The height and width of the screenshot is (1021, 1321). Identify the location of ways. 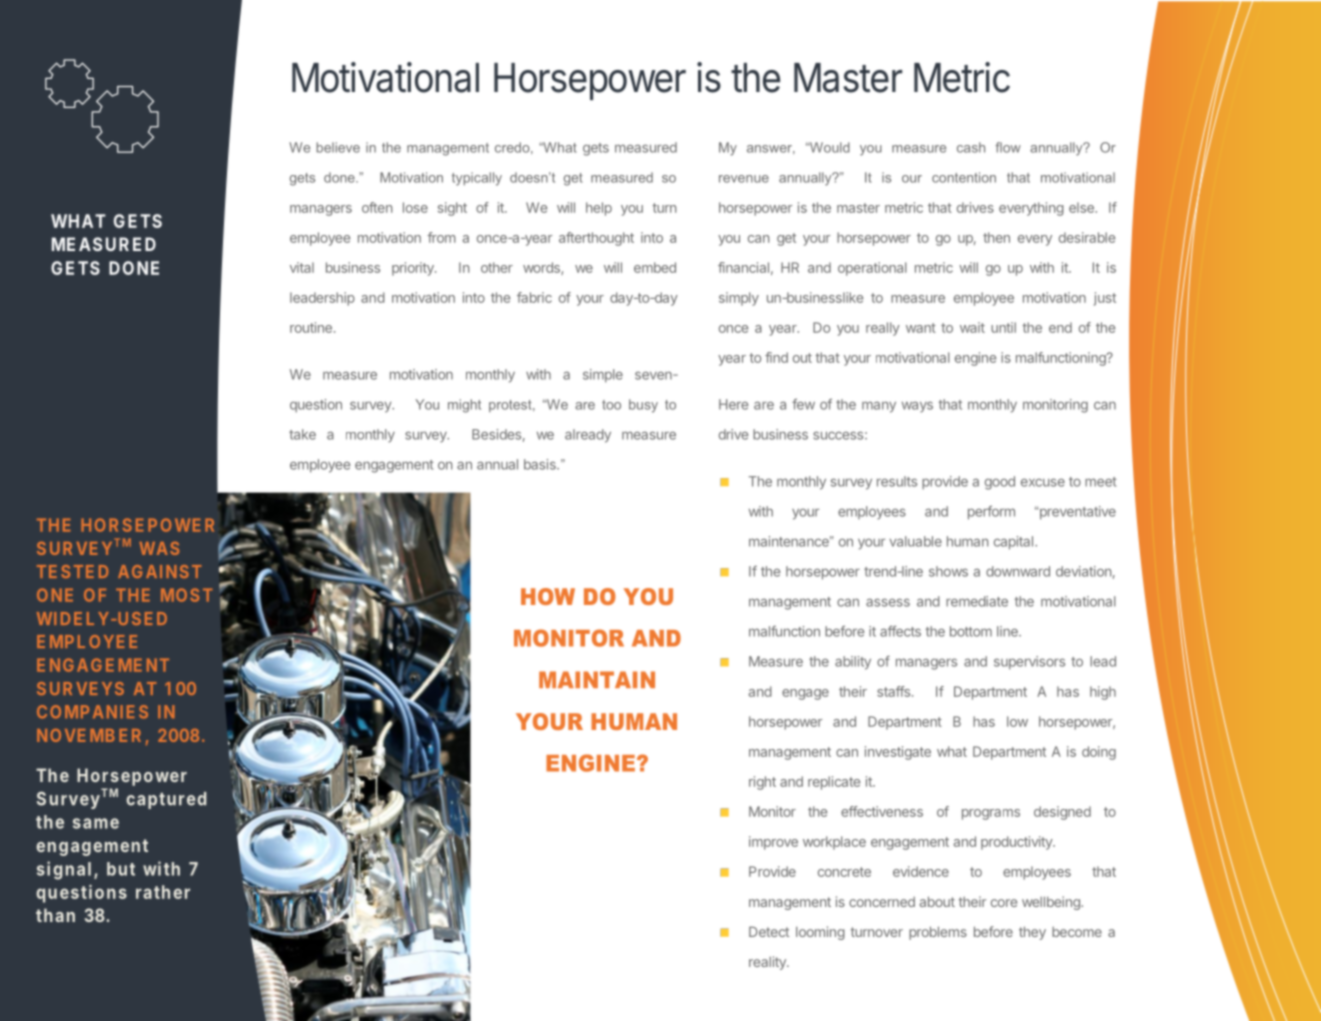
(917, 407).
